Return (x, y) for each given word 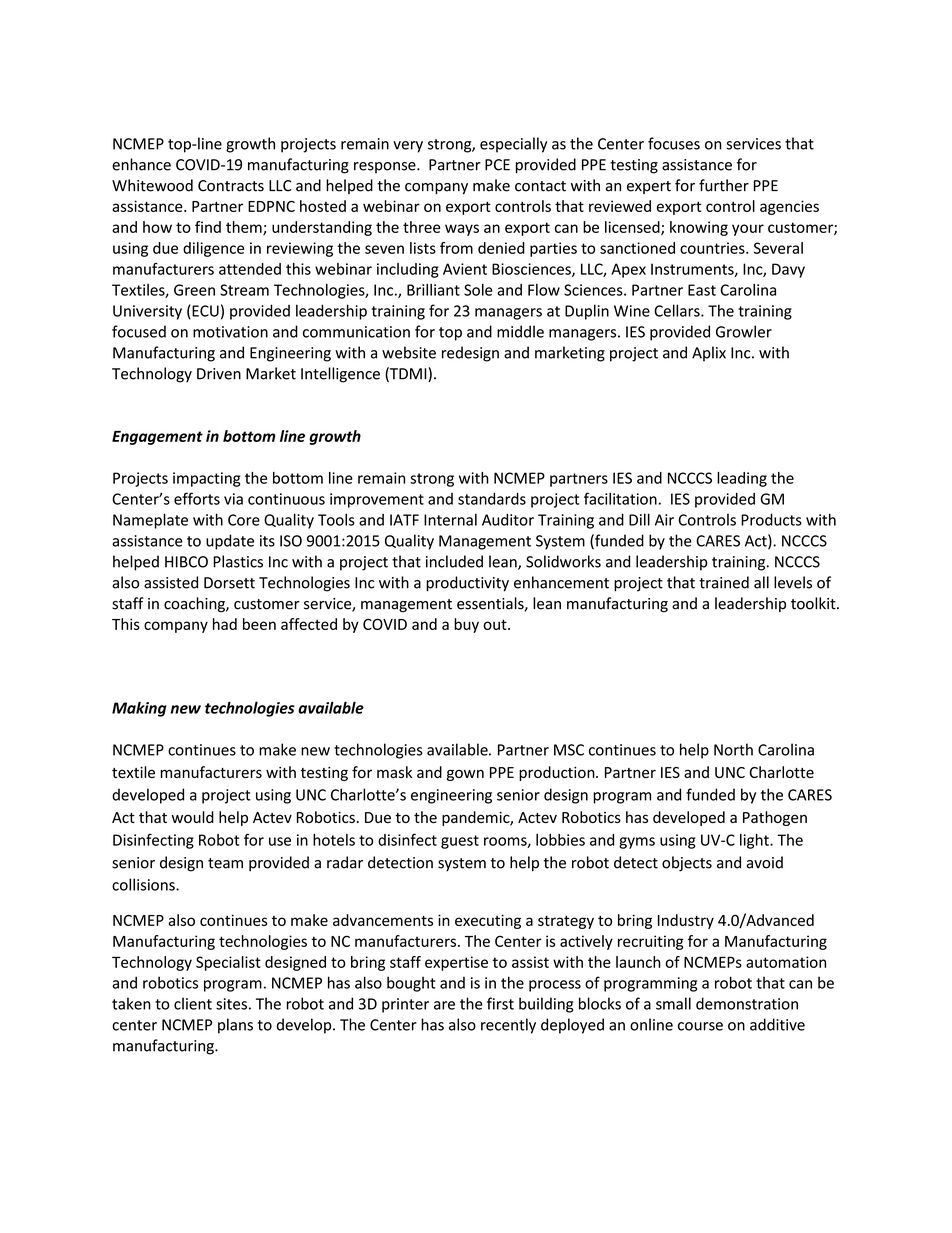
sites (231, 1004)
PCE (497, 165)
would (193, 817)
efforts (197, 498)
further (724, 185)
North (733, 749)
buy (466, 625)
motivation (230, 332)
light (755, 841)
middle (520, 331)
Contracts (231, 186)
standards (492, 499)
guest (460, 842)
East (702, 290)
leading (742, 479)
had (225, 624)
